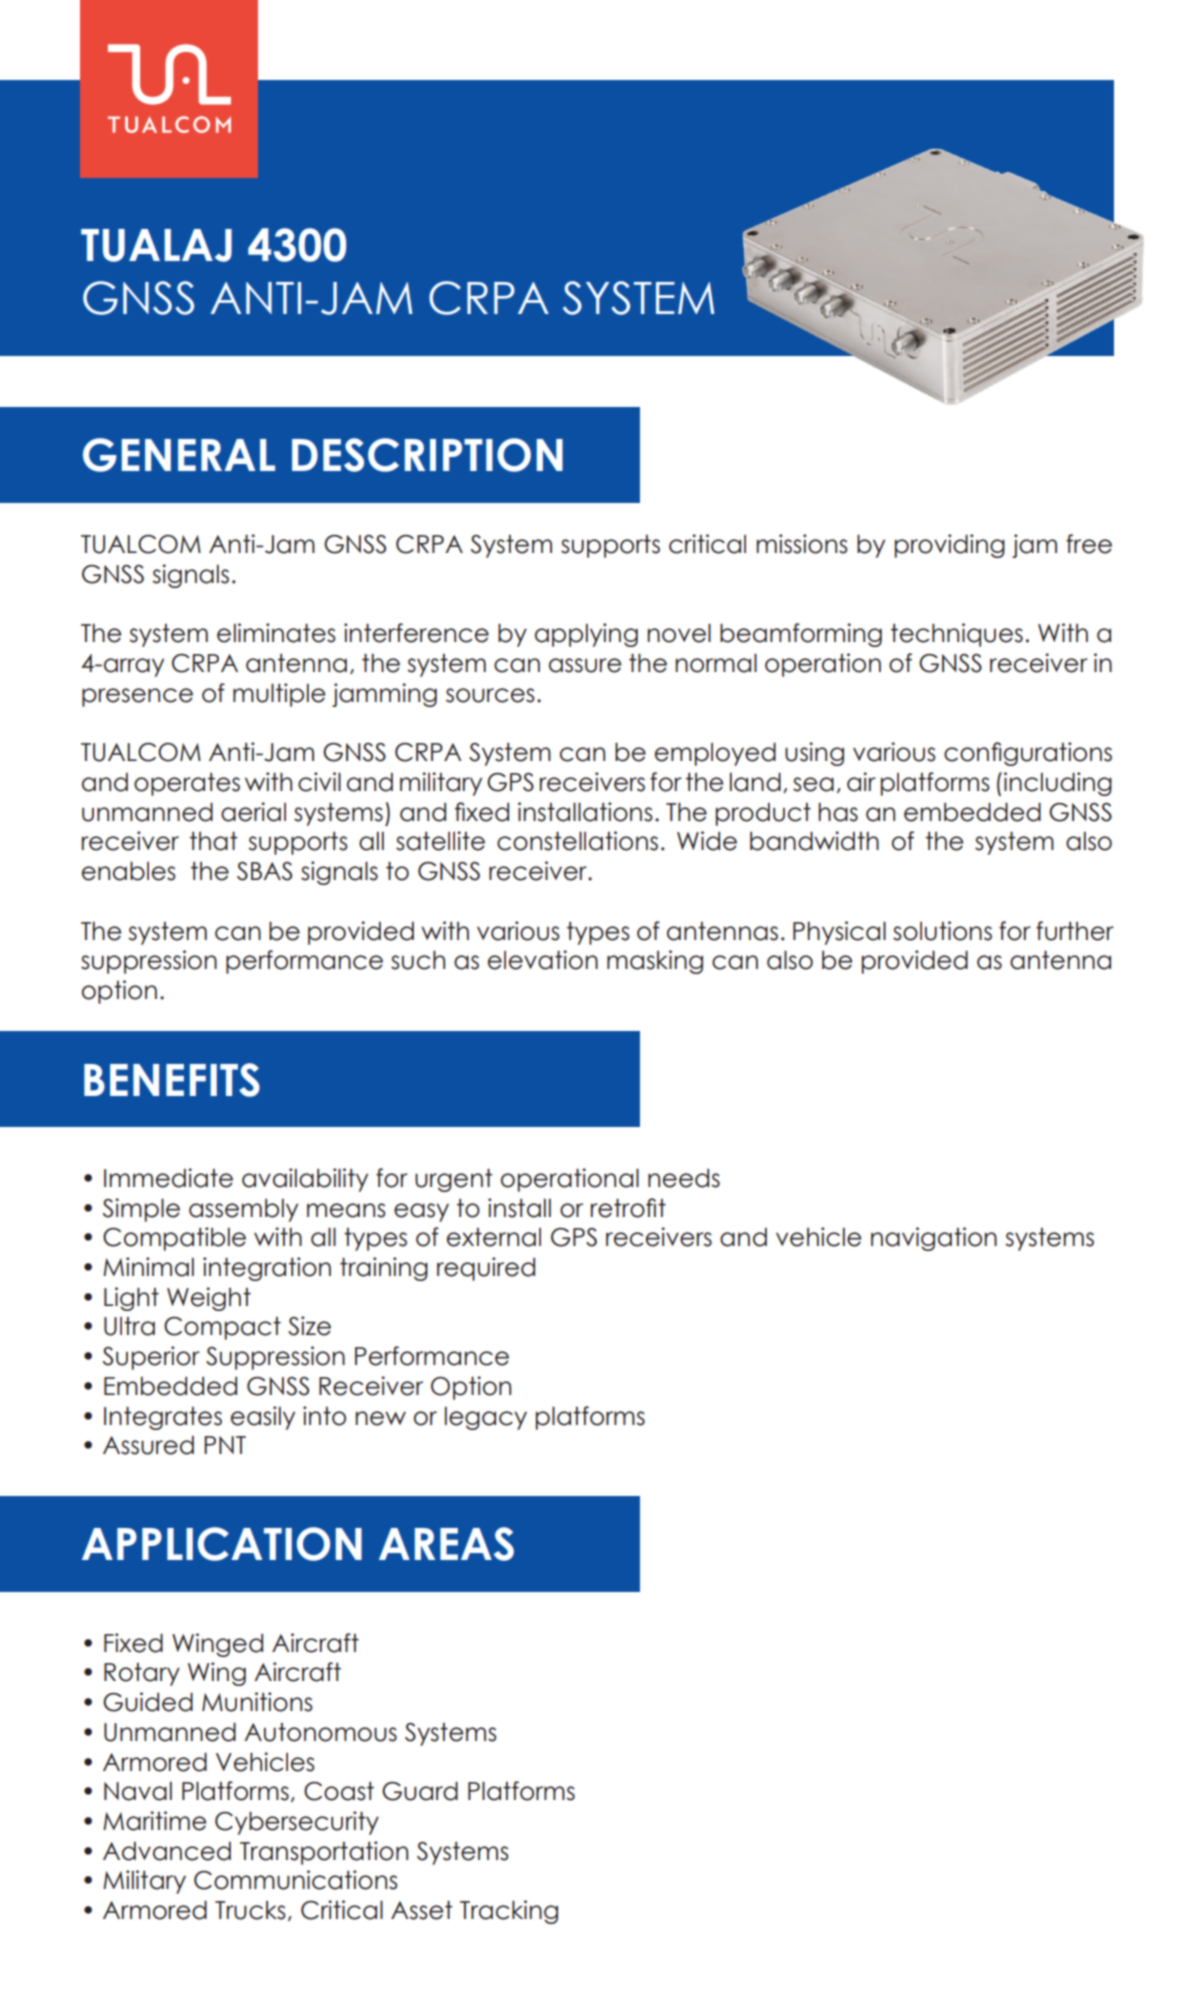 The image size is (1194, 2015). Describe the element at coordinates (296, 1880) in the document. I see `Communications` at that location.
